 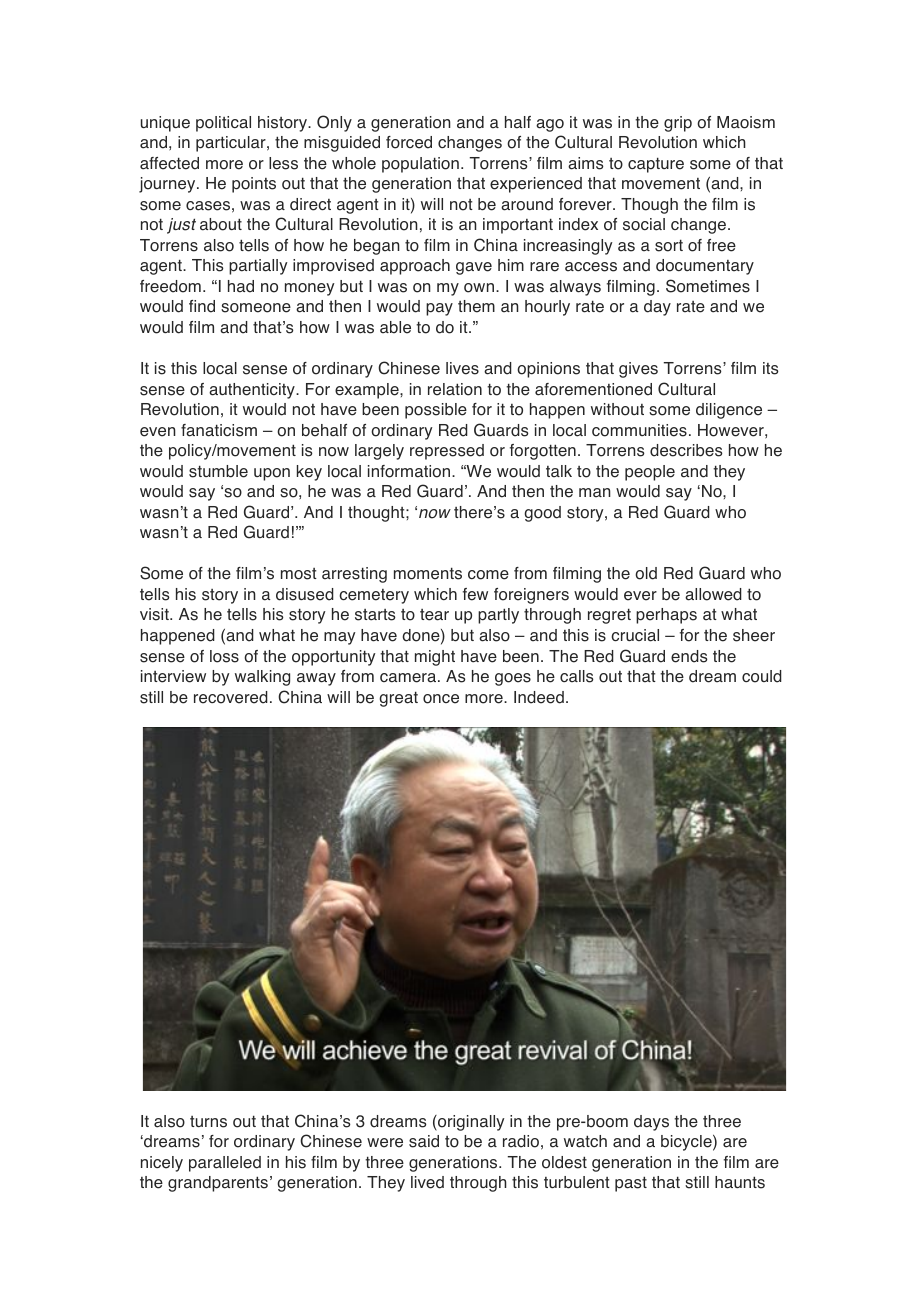 What do you see at coordinates (678, 124) in the image?
I see `grip` at bounding box center [678, 124].
